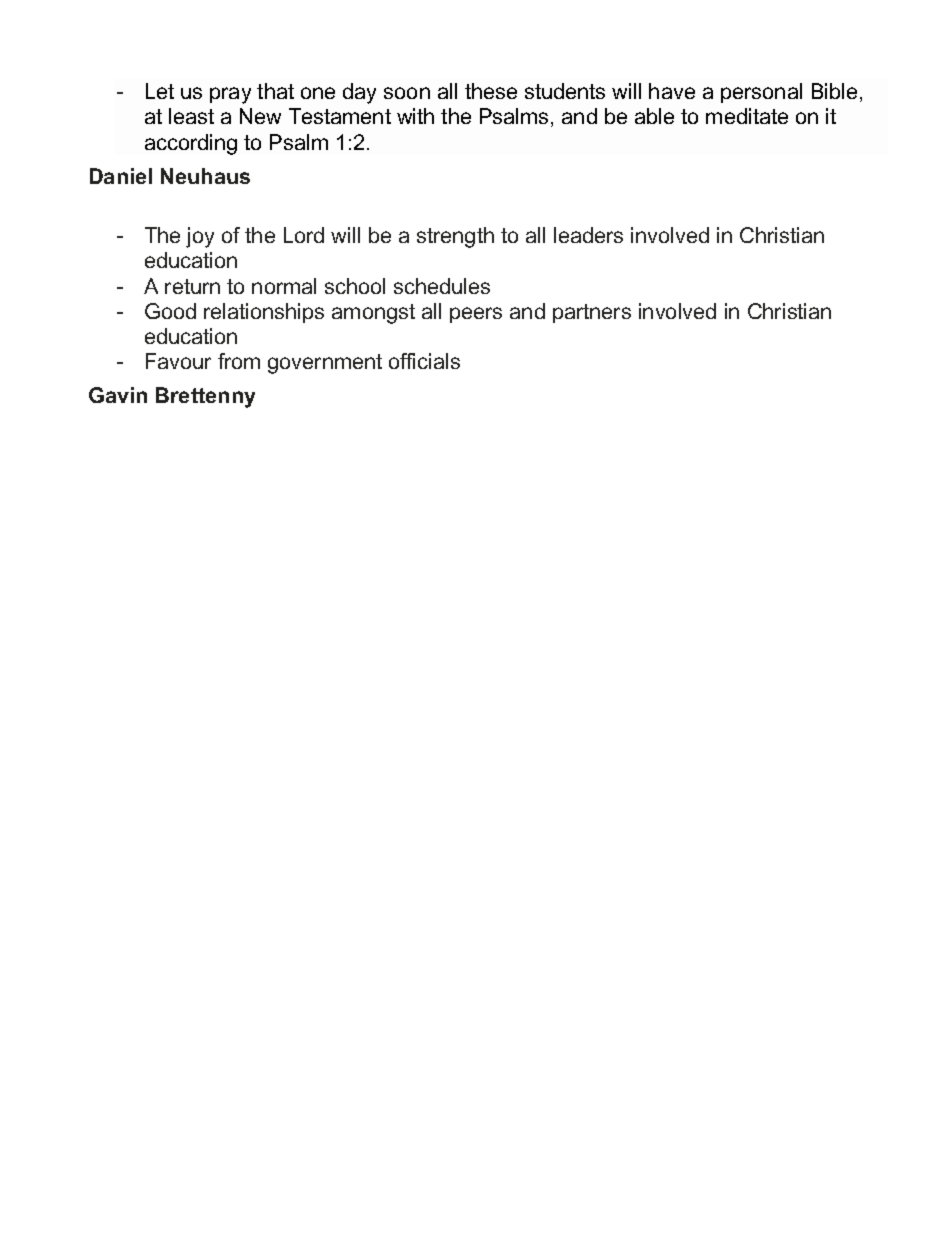 The height and width of the screenshot is (1233, 952). What do you see at coordinates (476, 315) in the screenshot?
I see `peers` at bounding box center [476, 315].
